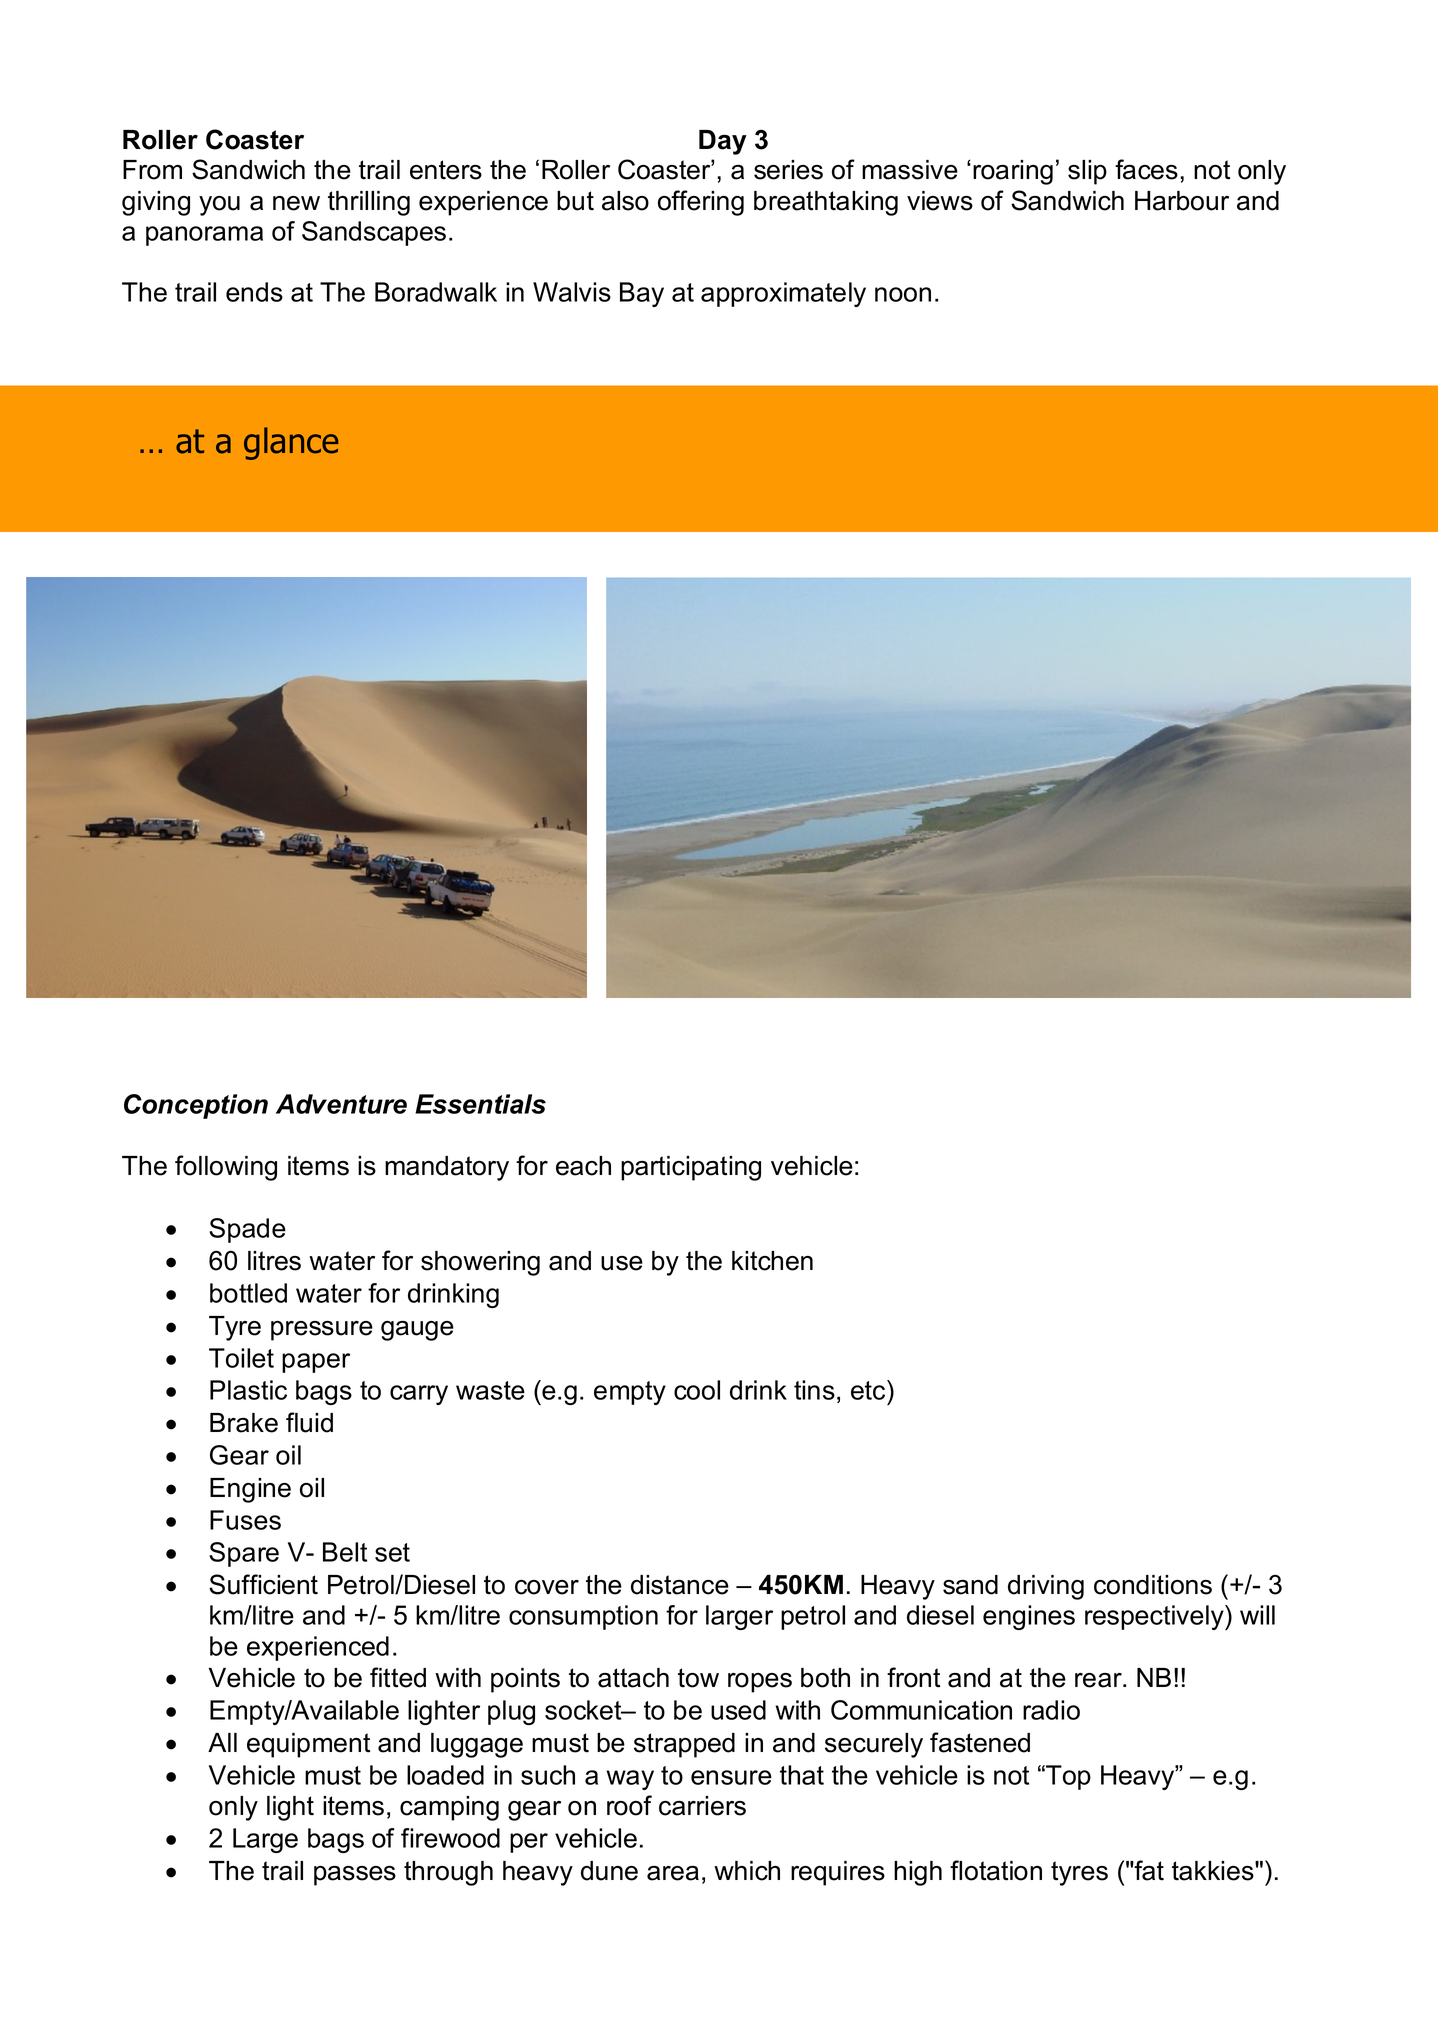 The image size is (1438, 2035). Describe the element at coordinates (996, 1870) in the document. I see `flotation` at that location.
